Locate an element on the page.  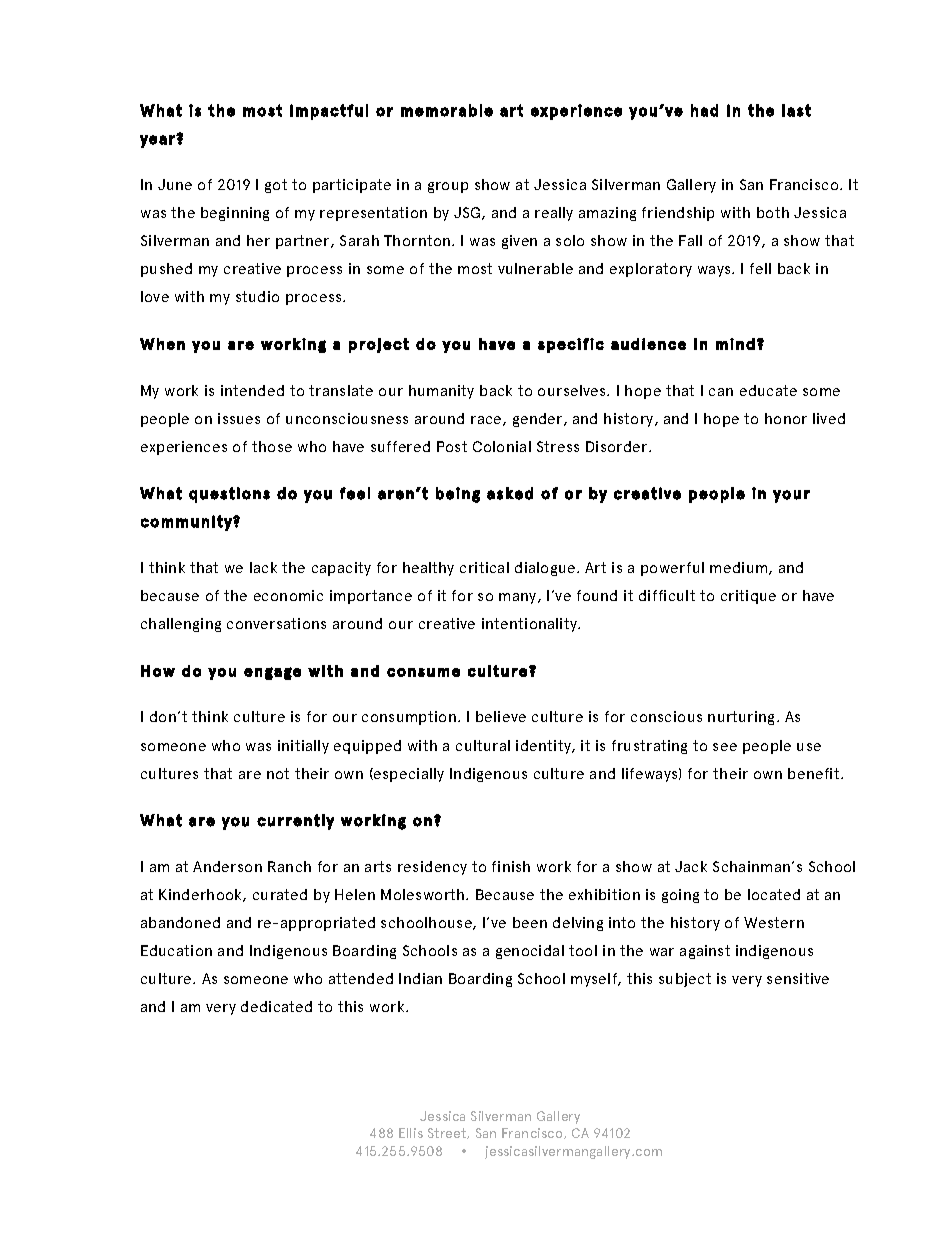
see is located at coordinates (725, 747).
